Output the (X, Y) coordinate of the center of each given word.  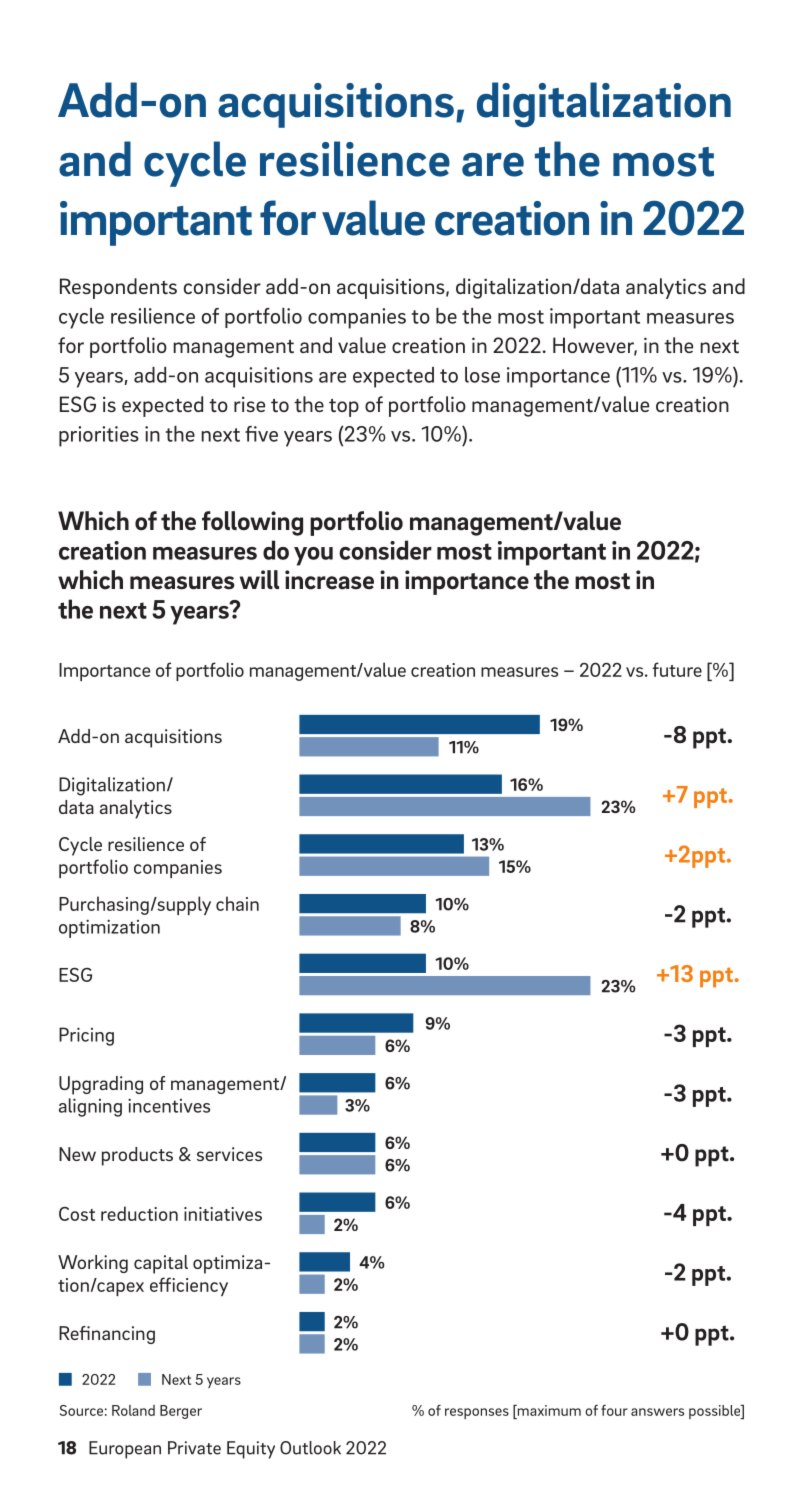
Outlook (310, 1448)
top (344, 408)
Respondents (118, 288)
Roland (133, 1410)
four (614, 1410)
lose (482, 375)
